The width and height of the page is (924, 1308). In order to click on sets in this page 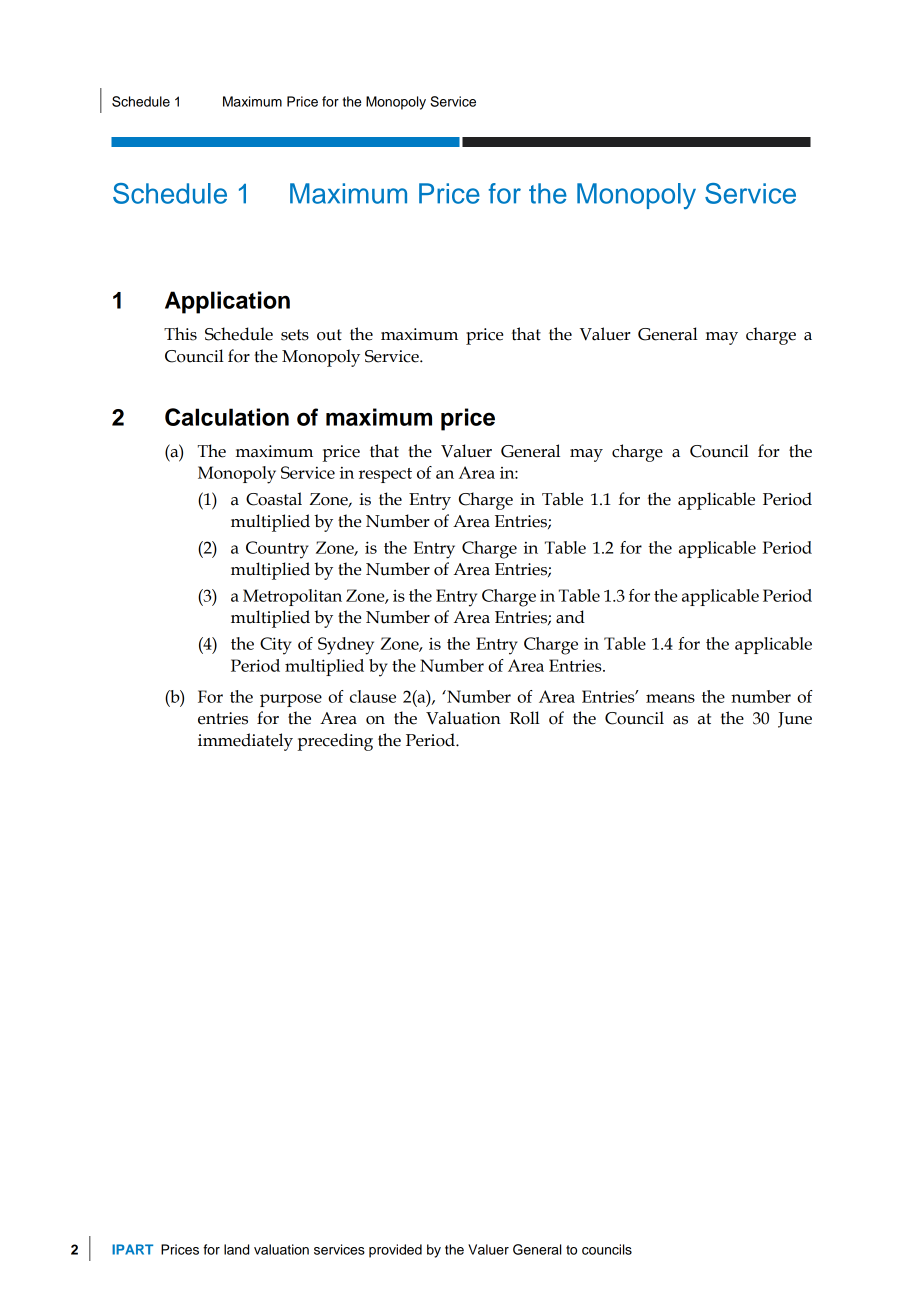, I will do `click(295, 335)`.
